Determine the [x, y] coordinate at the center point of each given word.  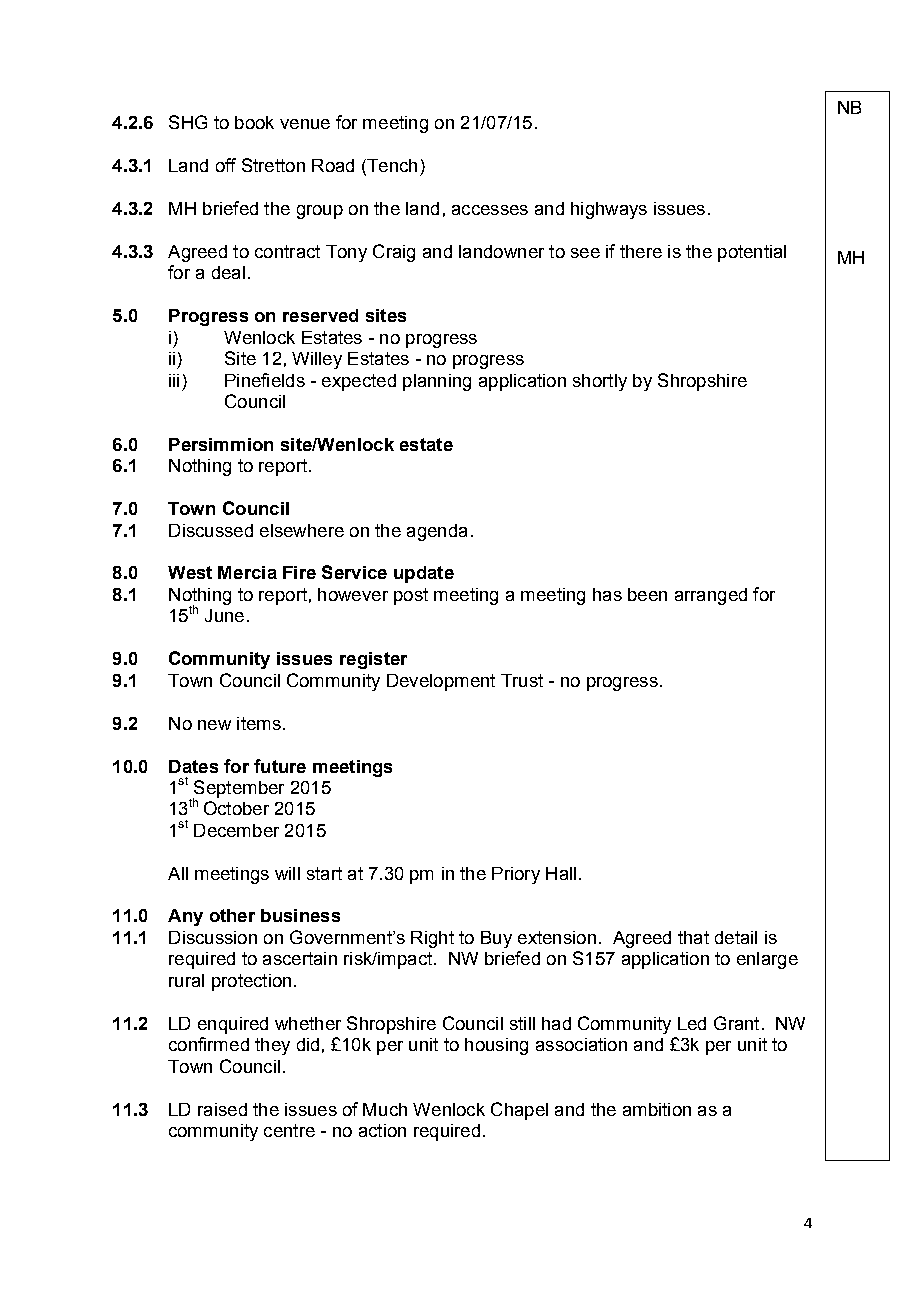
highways [609, 210]
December [236, 830]
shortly [600, 382]
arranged [711, 596]
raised [222, 1109]
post [411, 596]
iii [174, 380]
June [224, 615]
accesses [490, 210]
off [226, 165]
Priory [516, 875]
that [693, 937]
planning [437, 382]
